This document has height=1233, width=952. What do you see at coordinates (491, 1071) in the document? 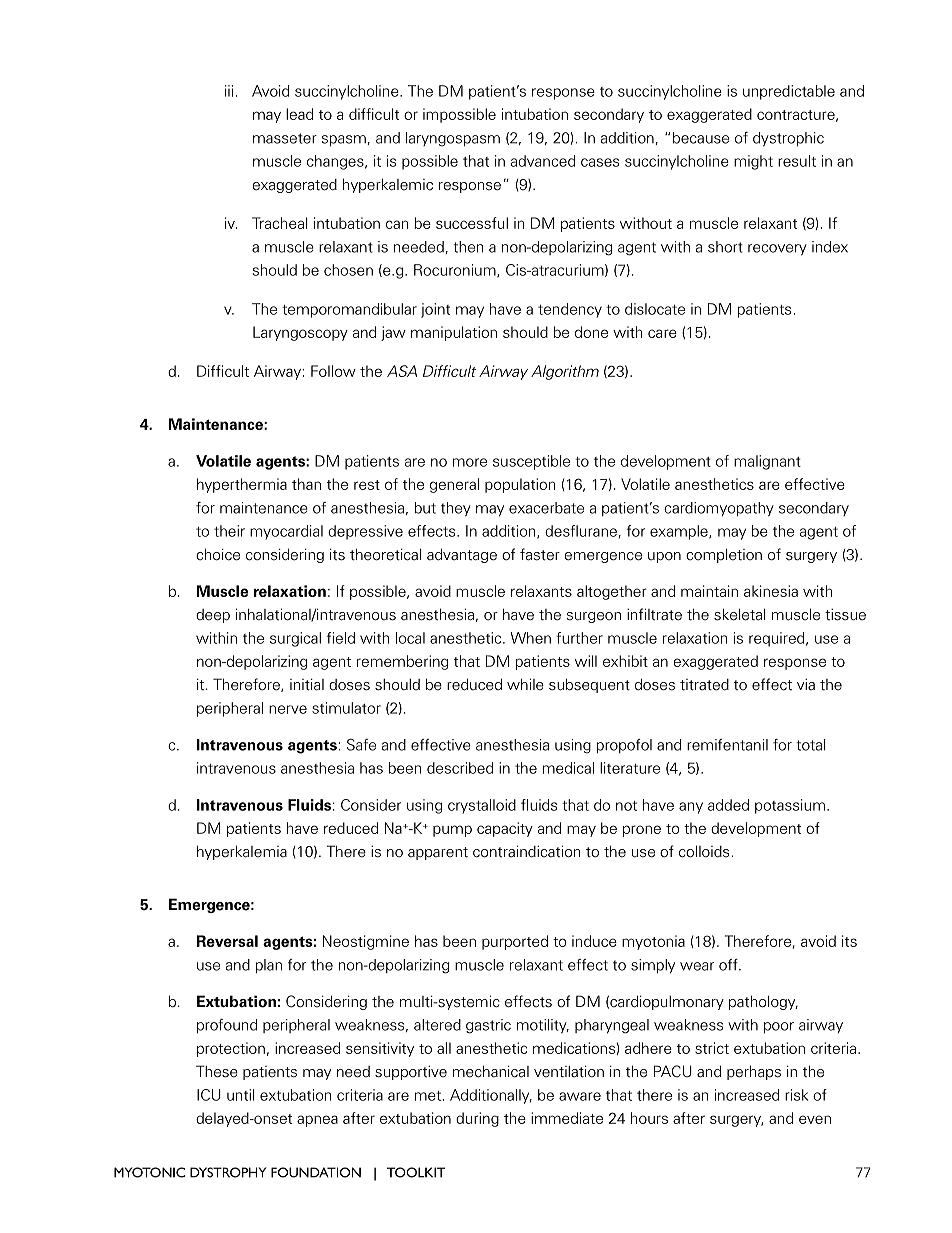
I see `mechanical` at bounding box center [491, 1071].
